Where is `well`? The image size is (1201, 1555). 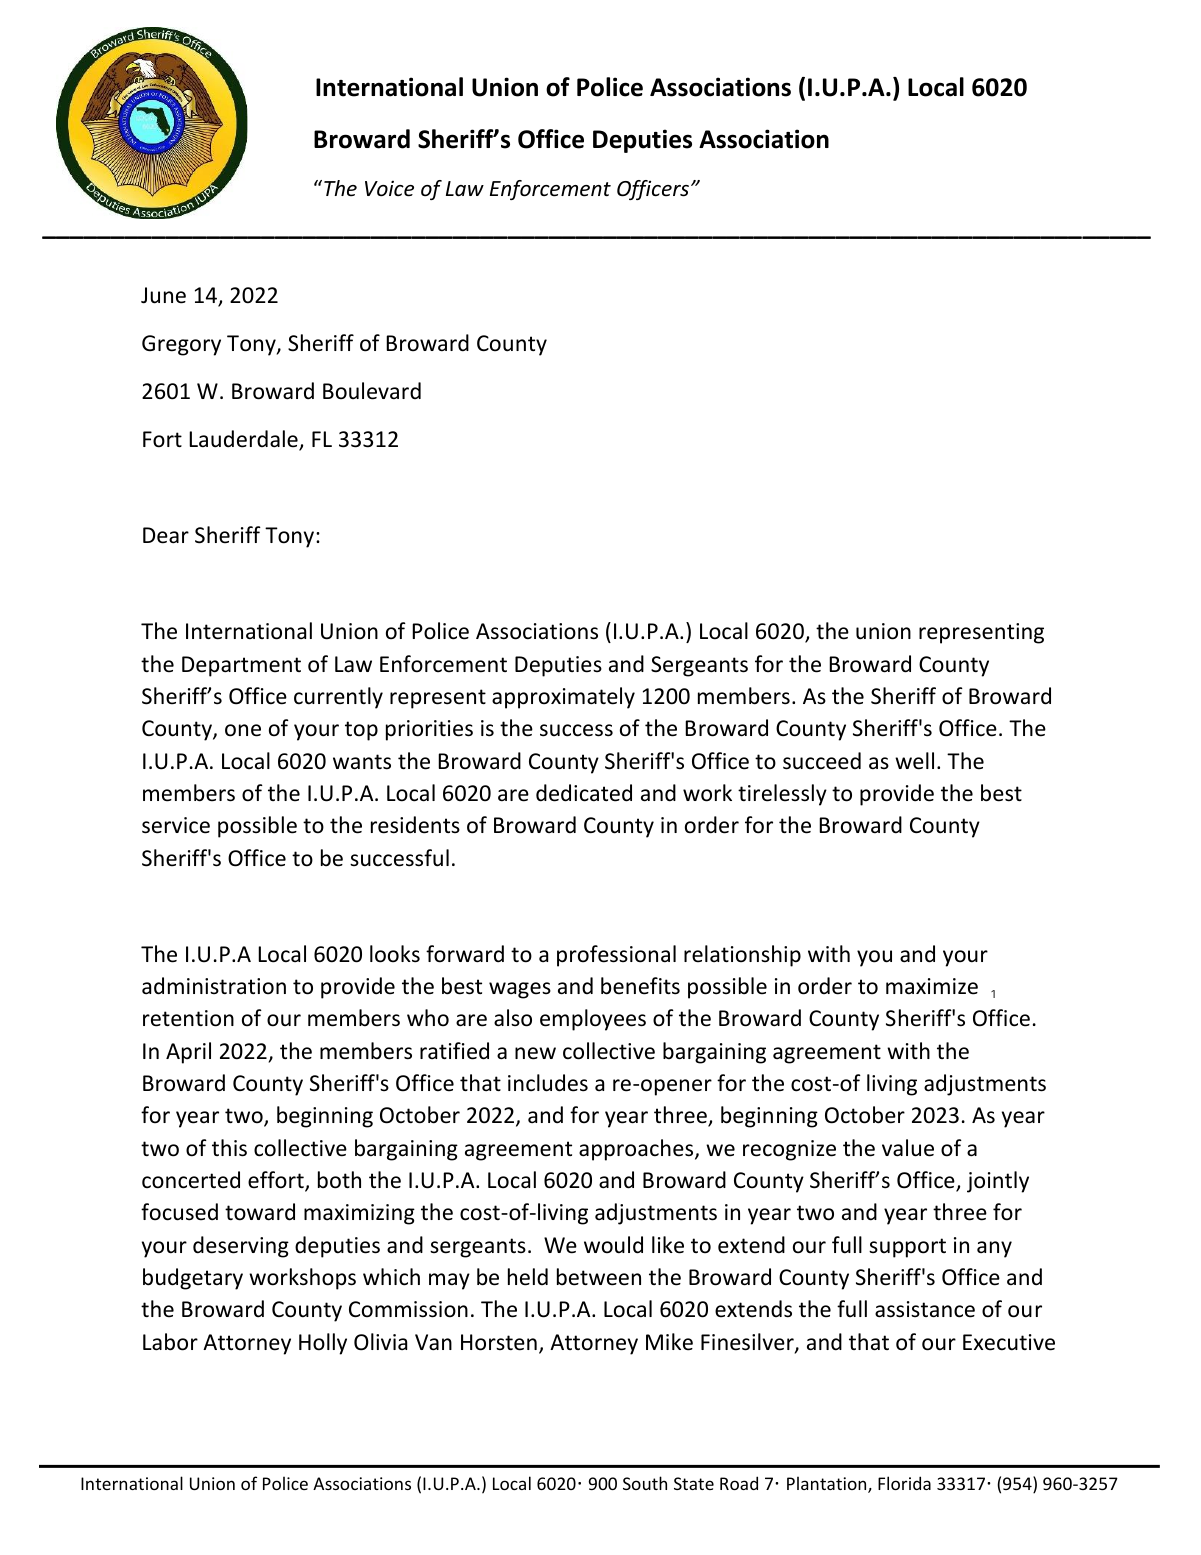
well is located at coordinates (914, 761).
